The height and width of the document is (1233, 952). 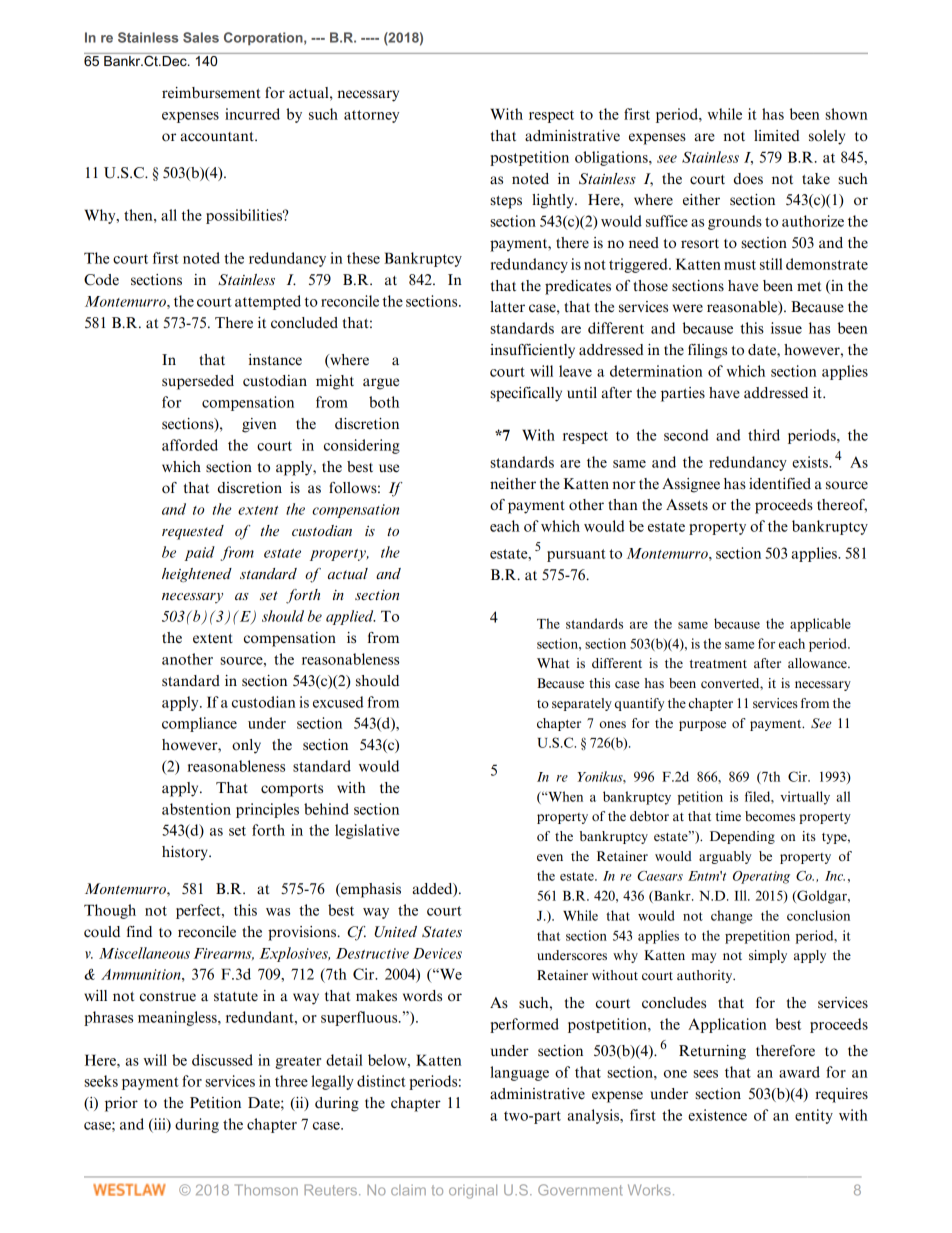 I want to click on Thomson, so click(x=266, y=1190).
